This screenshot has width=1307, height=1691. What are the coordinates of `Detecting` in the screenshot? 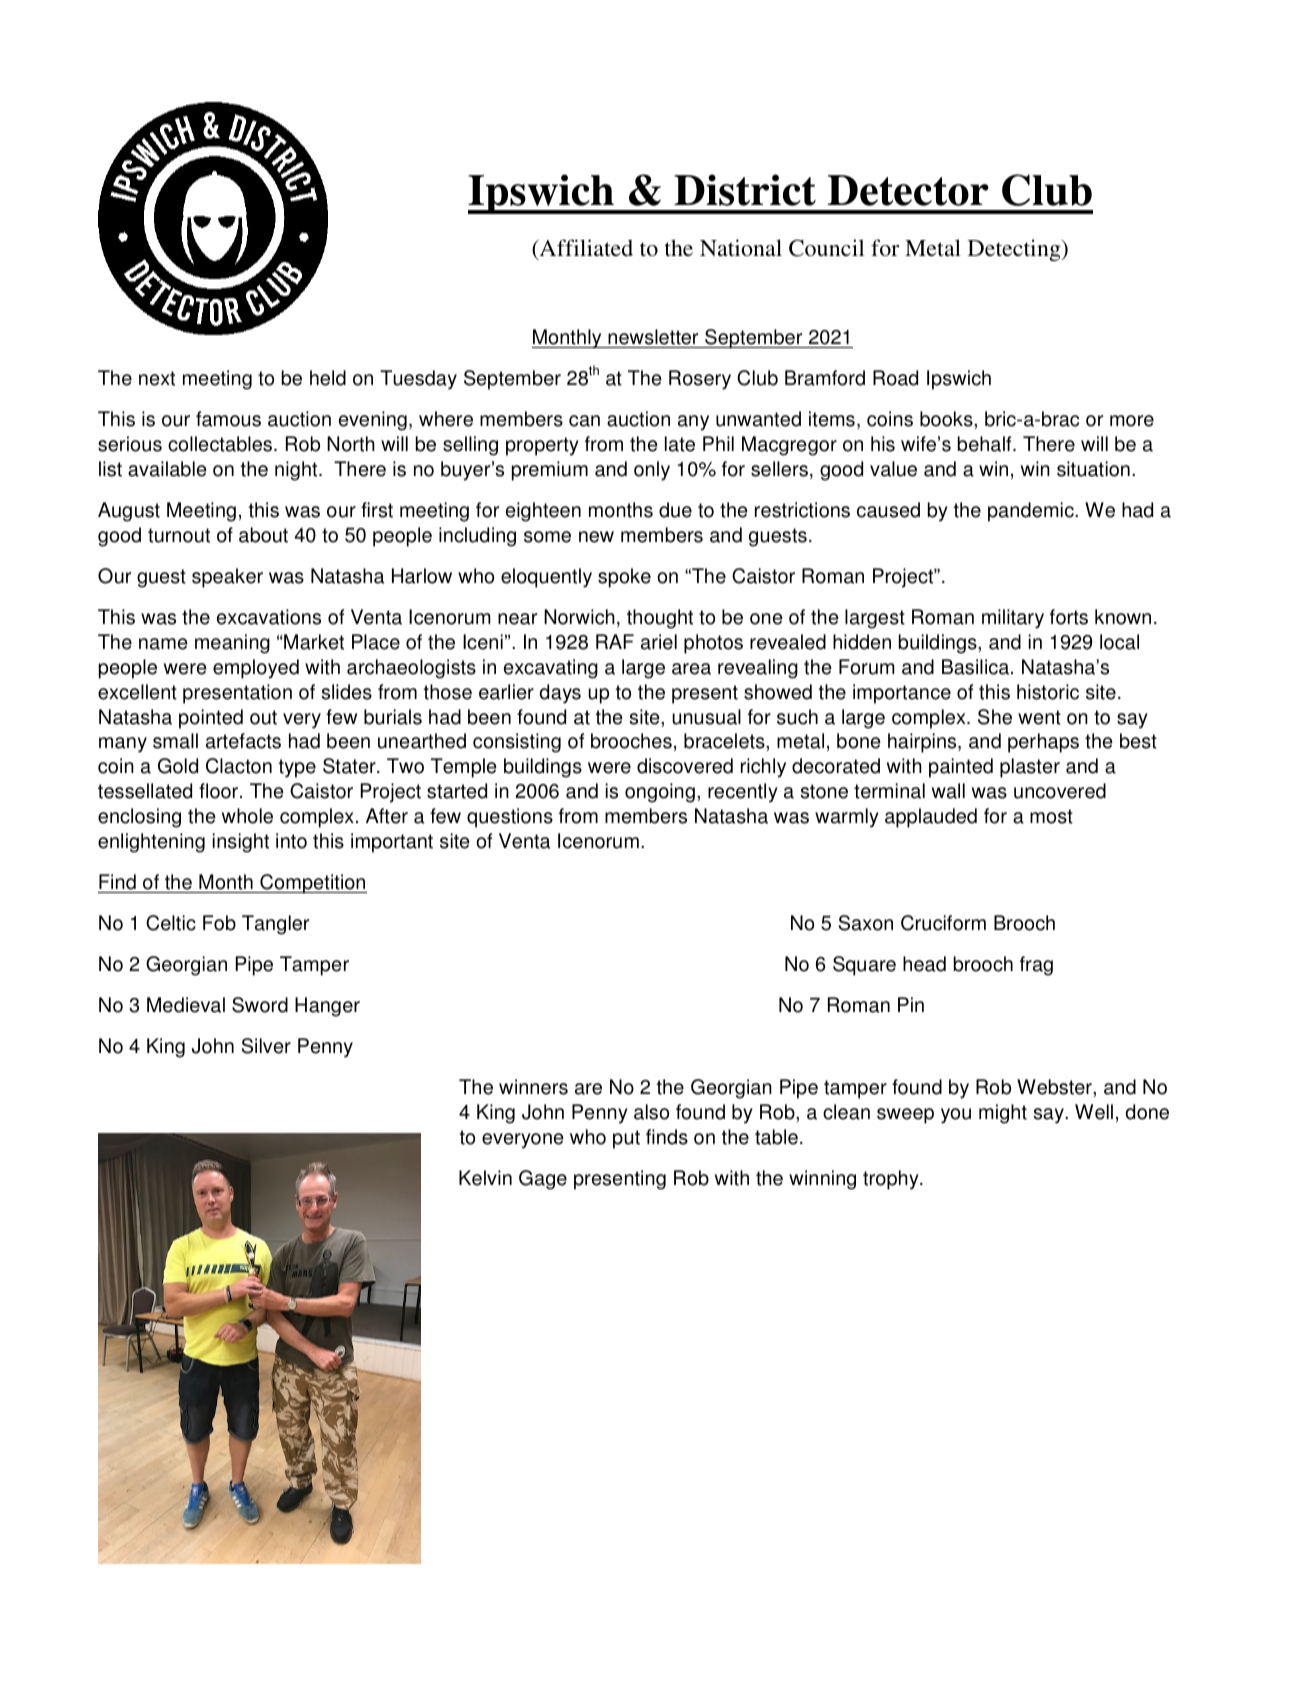 It's located at (1015, 250).
